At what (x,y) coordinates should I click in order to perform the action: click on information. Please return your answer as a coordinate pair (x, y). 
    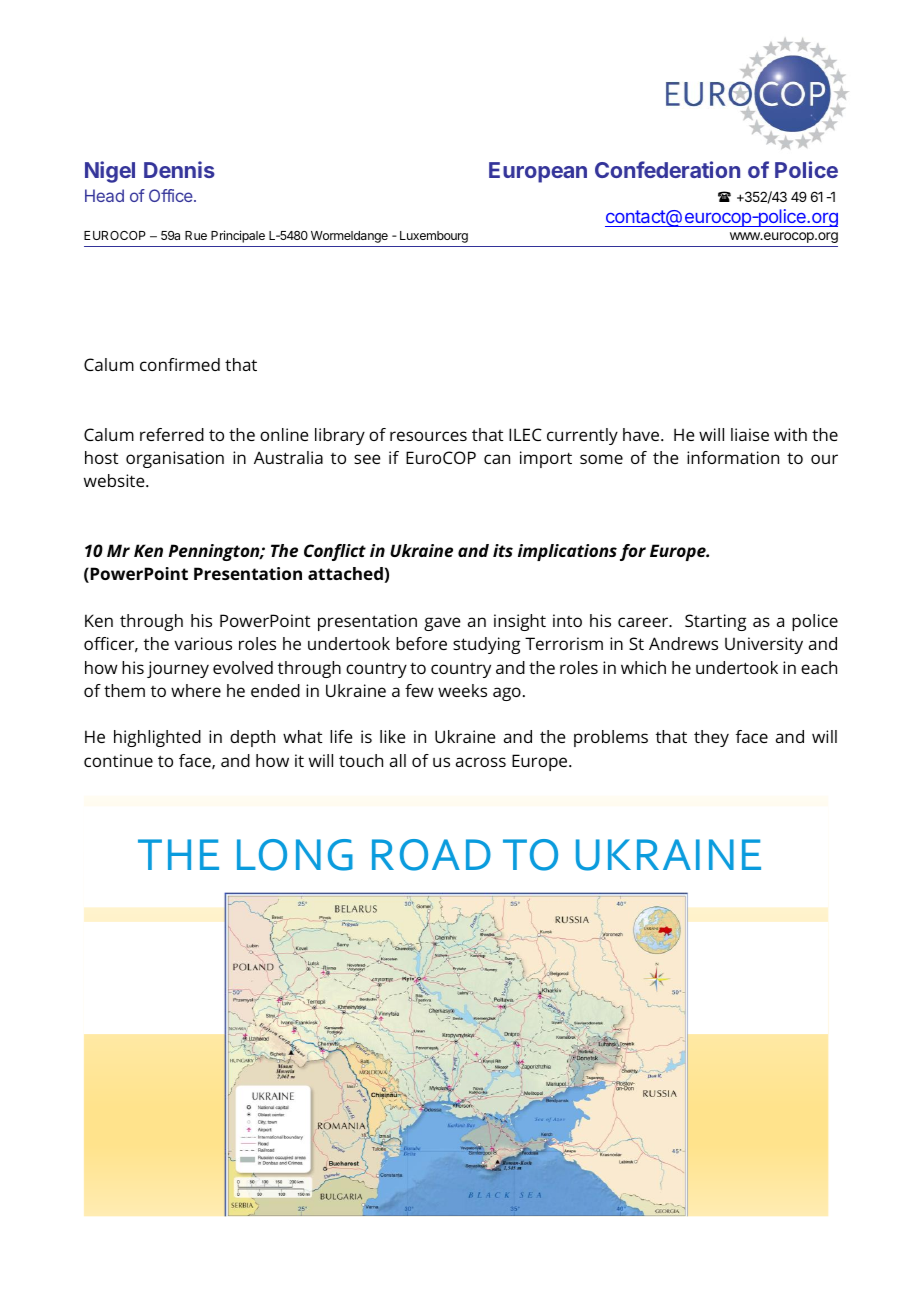
    Looking at the image, I should click on (733, 457).
